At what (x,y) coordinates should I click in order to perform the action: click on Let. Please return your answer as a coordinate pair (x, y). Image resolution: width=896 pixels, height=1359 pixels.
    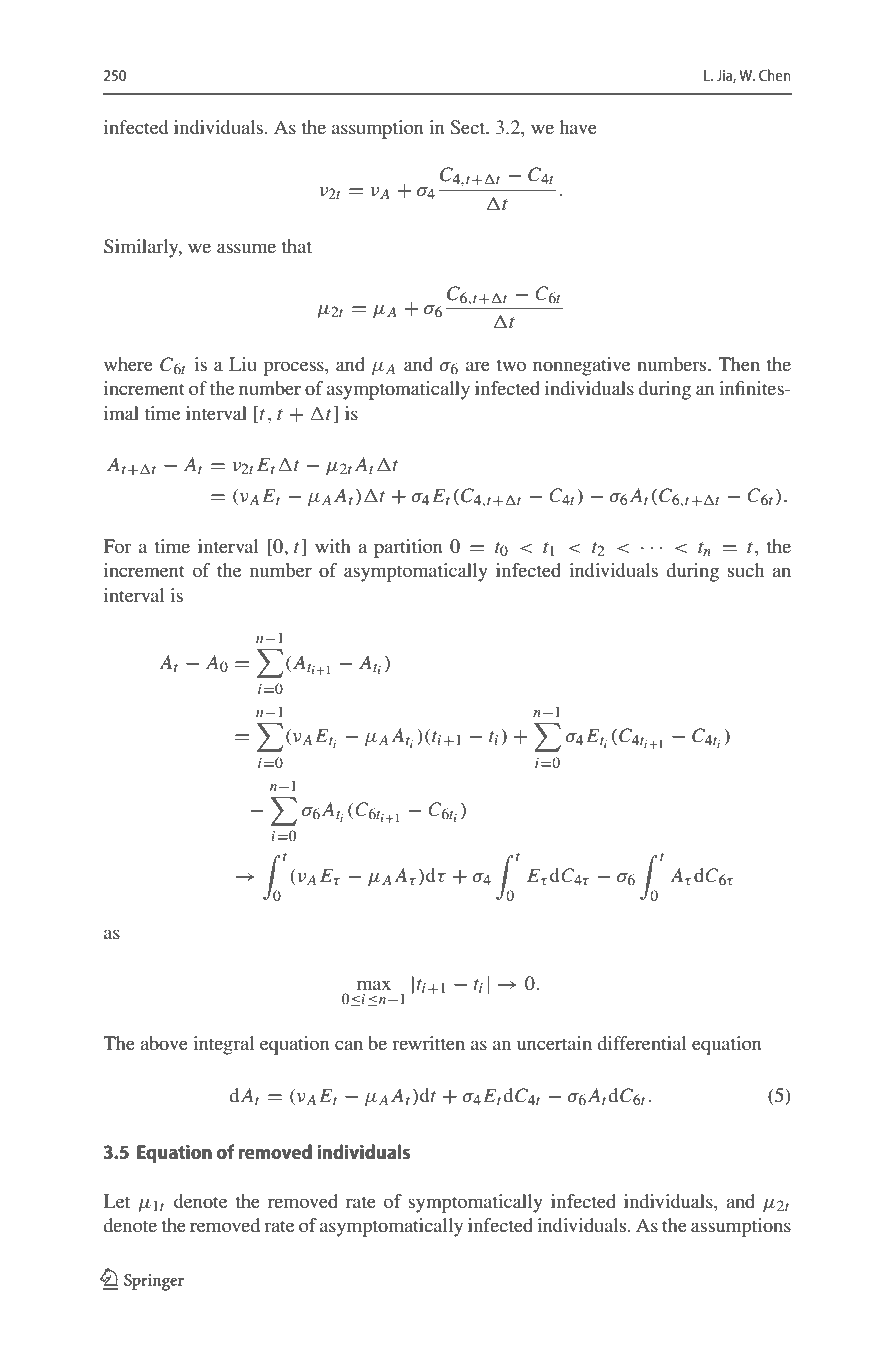
    Looking at the image, I should click on (116, 1201).
